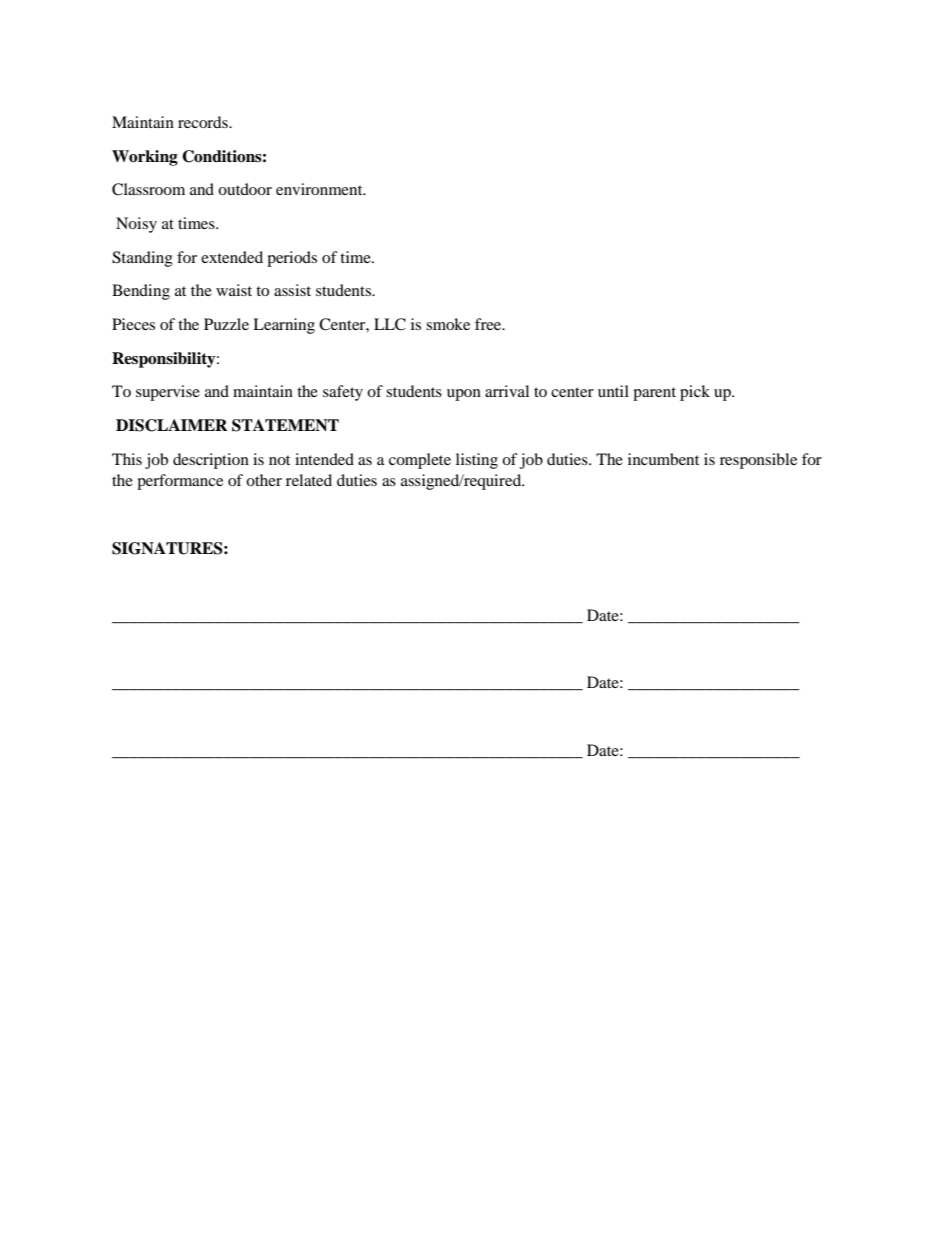  I want to click on outdoor, so click(245, 189).
